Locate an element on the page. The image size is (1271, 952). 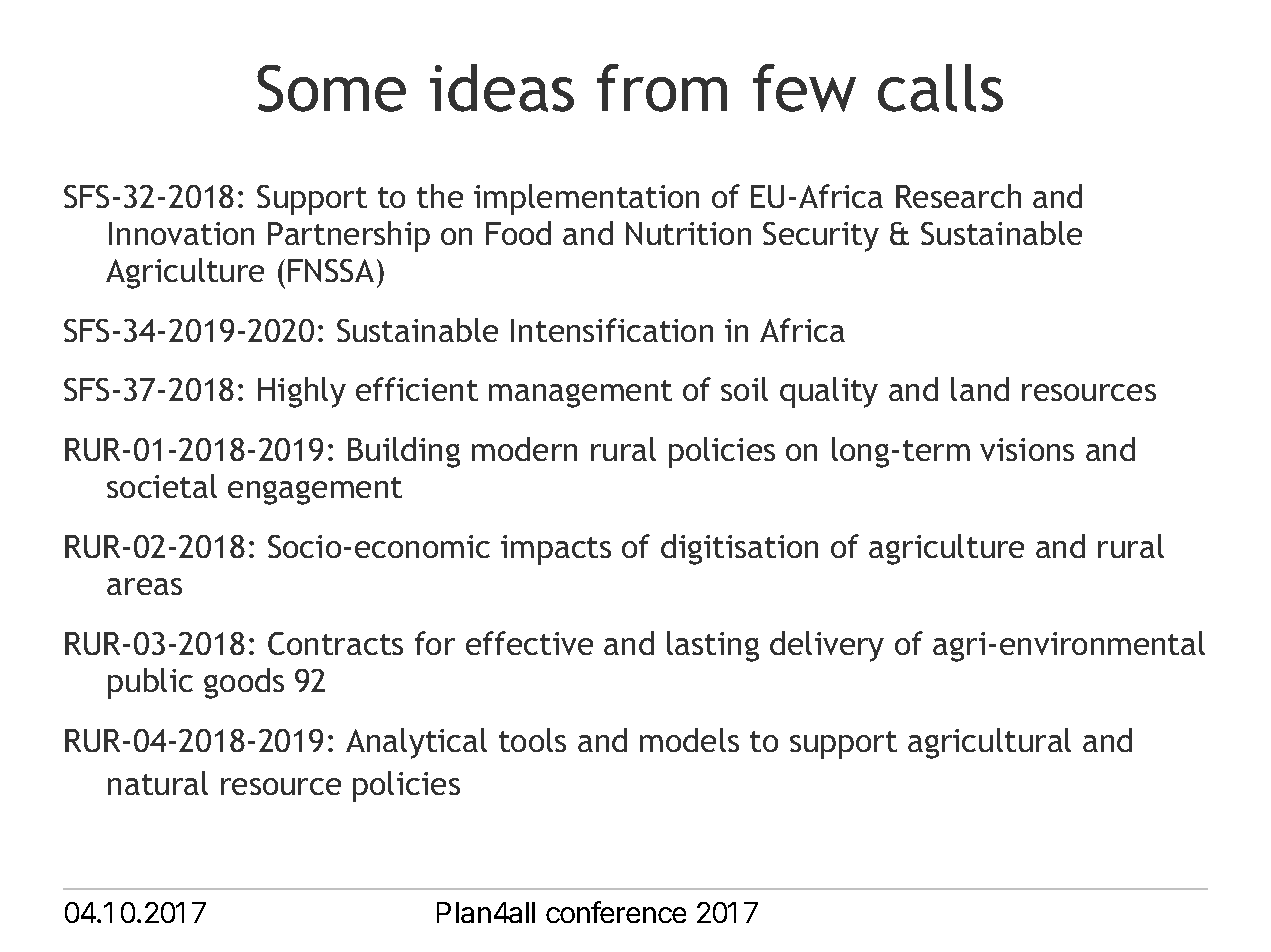
natural is located at coordinates (158, 783).
